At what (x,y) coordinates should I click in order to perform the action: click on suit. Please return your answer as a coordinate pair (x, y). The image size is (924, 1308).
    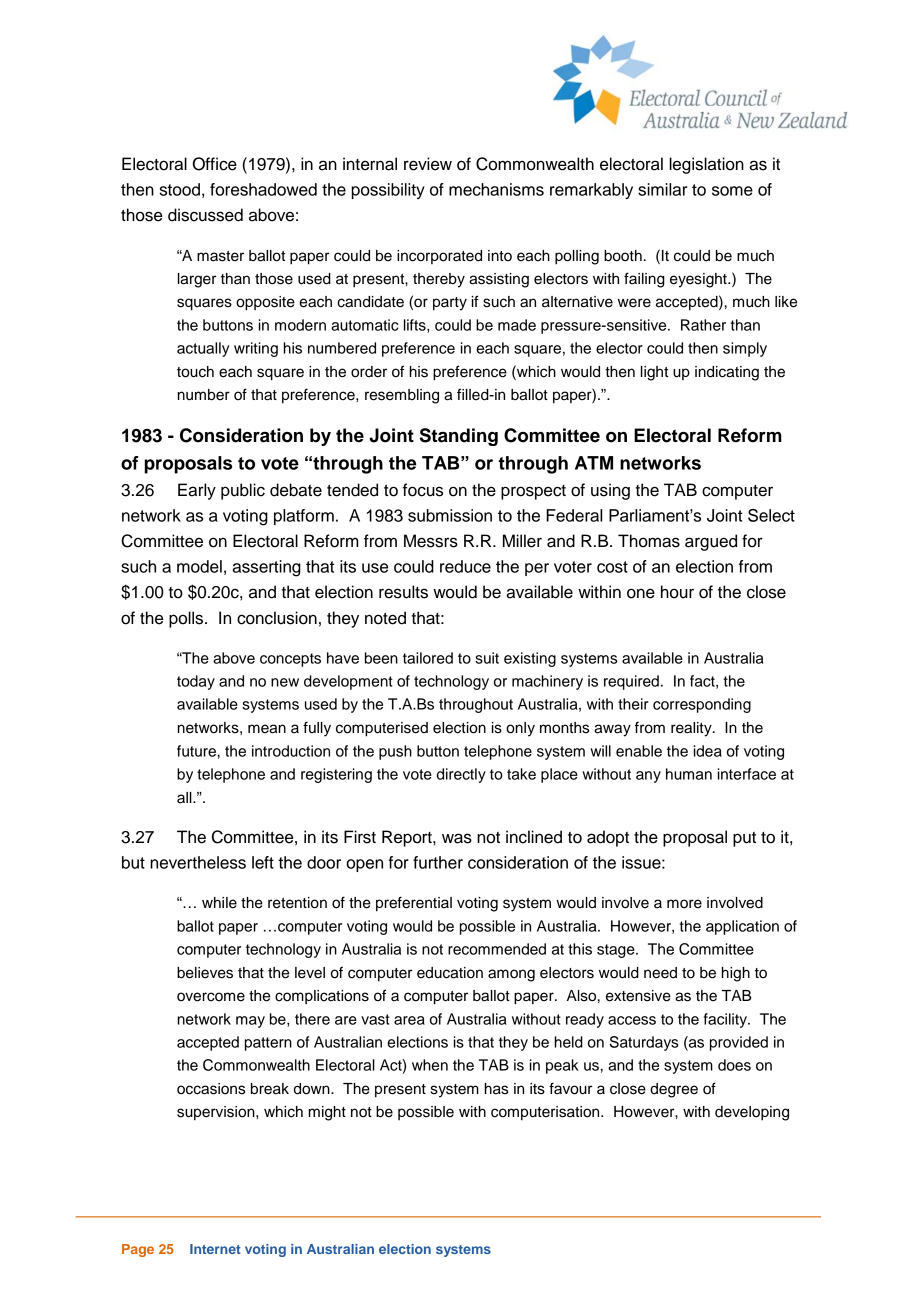
    Looking at the image, I should click on (487, 658).
